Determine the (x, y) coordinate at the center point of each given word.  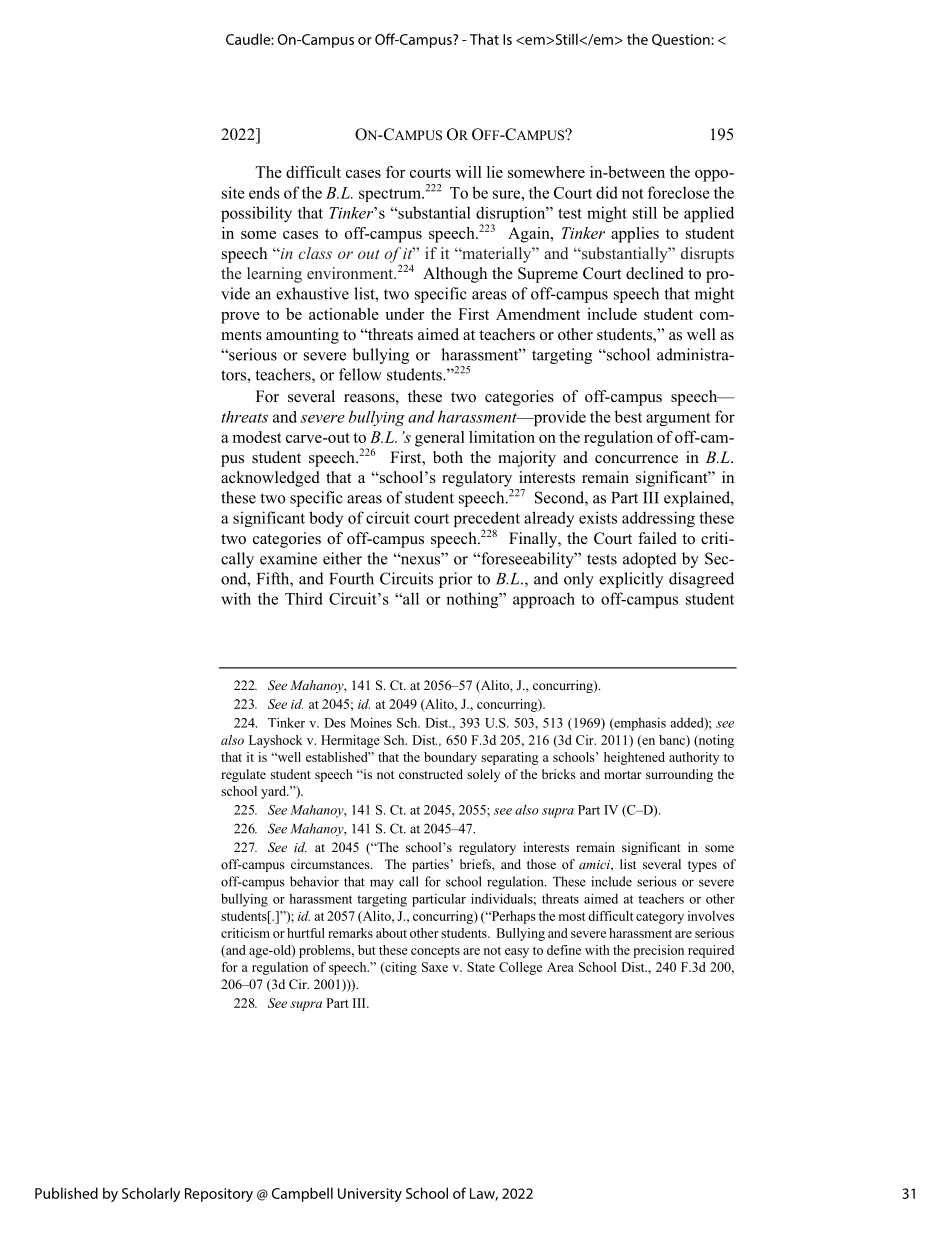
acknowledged (270, 479)
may (382, 884)
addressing (658, 519)
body (326, 519)
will (468, 172)
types (702, 866)
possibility (256, 214)
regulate (243, 775)
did (607, 192)
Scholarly (151, 1194)
